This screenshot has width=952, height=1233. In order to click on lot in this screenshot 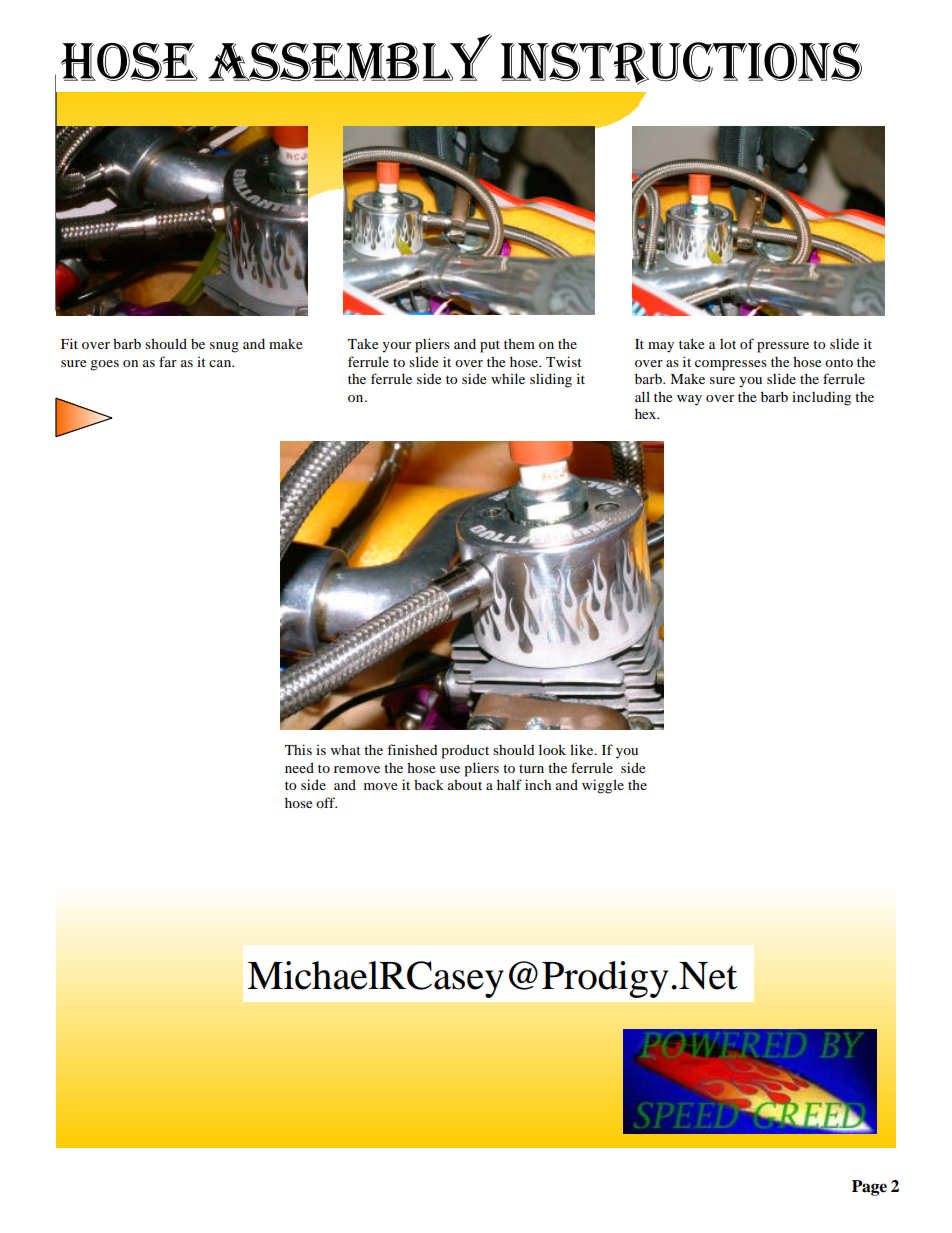, I will do `click(728, 344)`.
